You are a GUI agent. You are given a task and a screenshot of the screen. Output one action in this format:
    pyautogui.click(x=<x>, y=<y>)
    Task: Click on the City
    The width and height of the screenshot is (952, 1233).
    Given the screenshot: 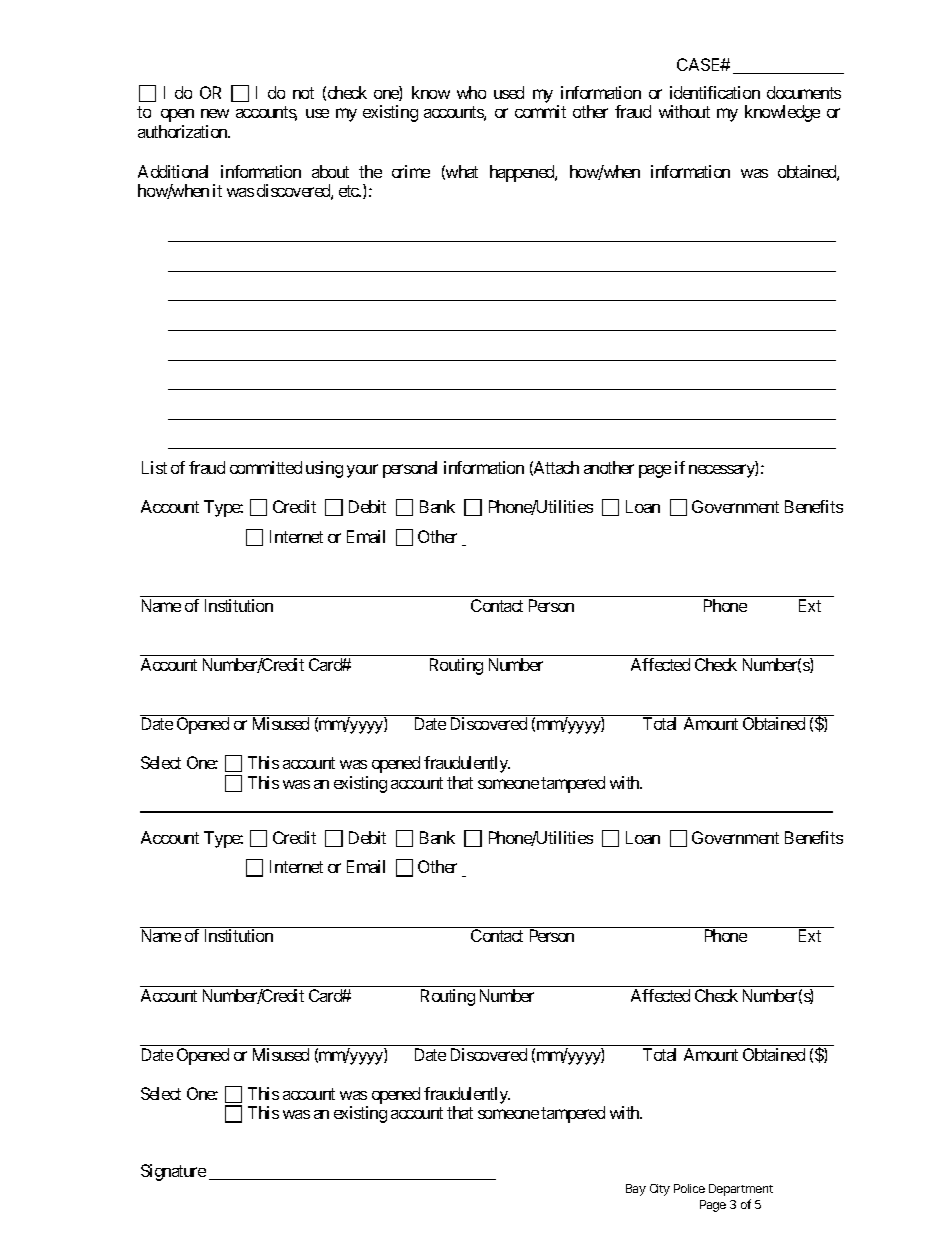 What is the action you would take?
    pyautogui.click(x=660, y=1190)
